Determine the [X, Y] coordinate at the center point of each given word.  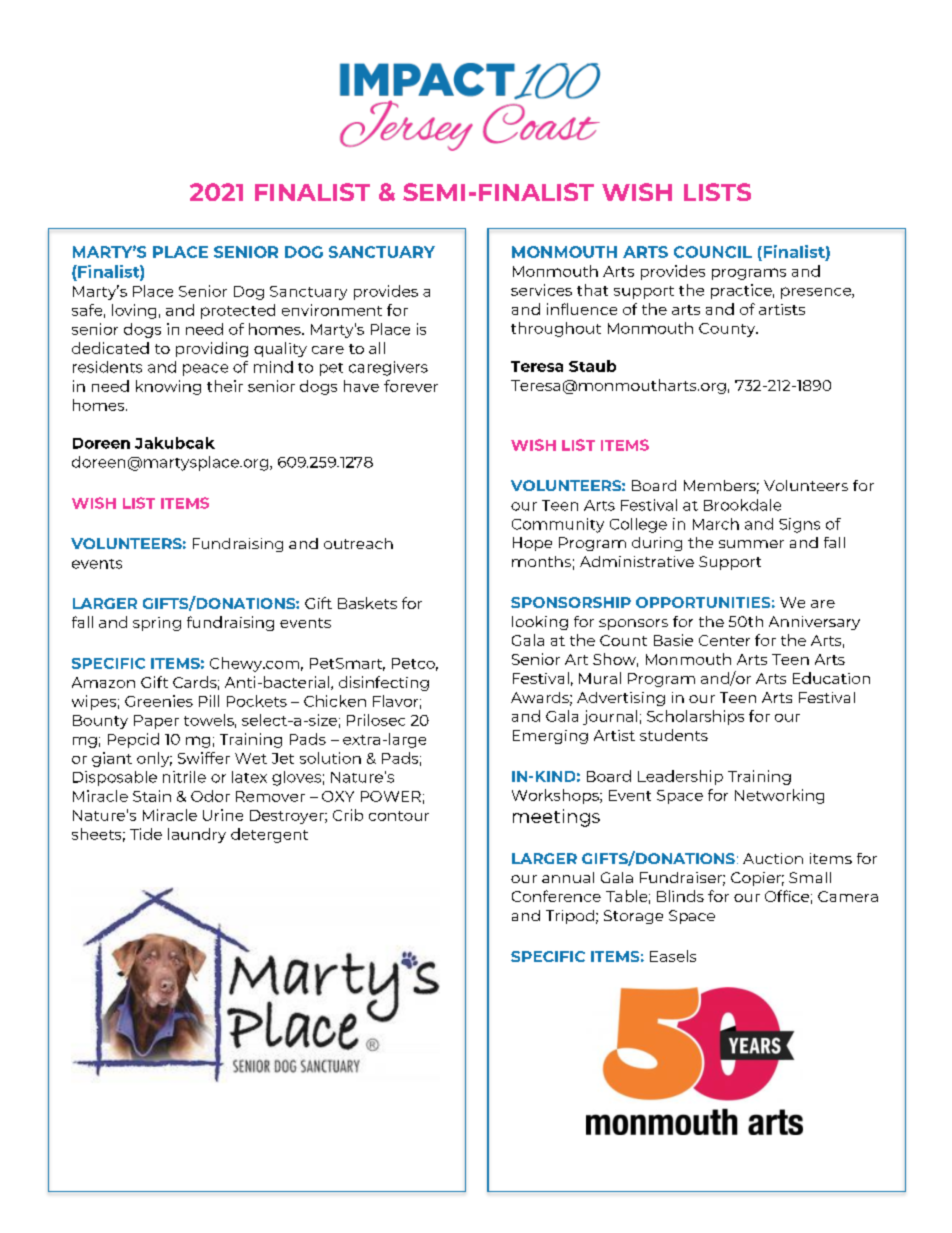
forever [411, 386]
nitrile [184, 777]
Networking [779, 796]
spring [157, 624]
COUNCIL [713, 252]
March [716, 524]
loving [134, 311]
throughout [556, 329]
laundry [197, 835]
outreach [358, 543]
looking [540, 623]
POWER [391, 796]
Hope [532, 544]
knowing [168, 387]
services [541, 290]
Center [724, 640]
